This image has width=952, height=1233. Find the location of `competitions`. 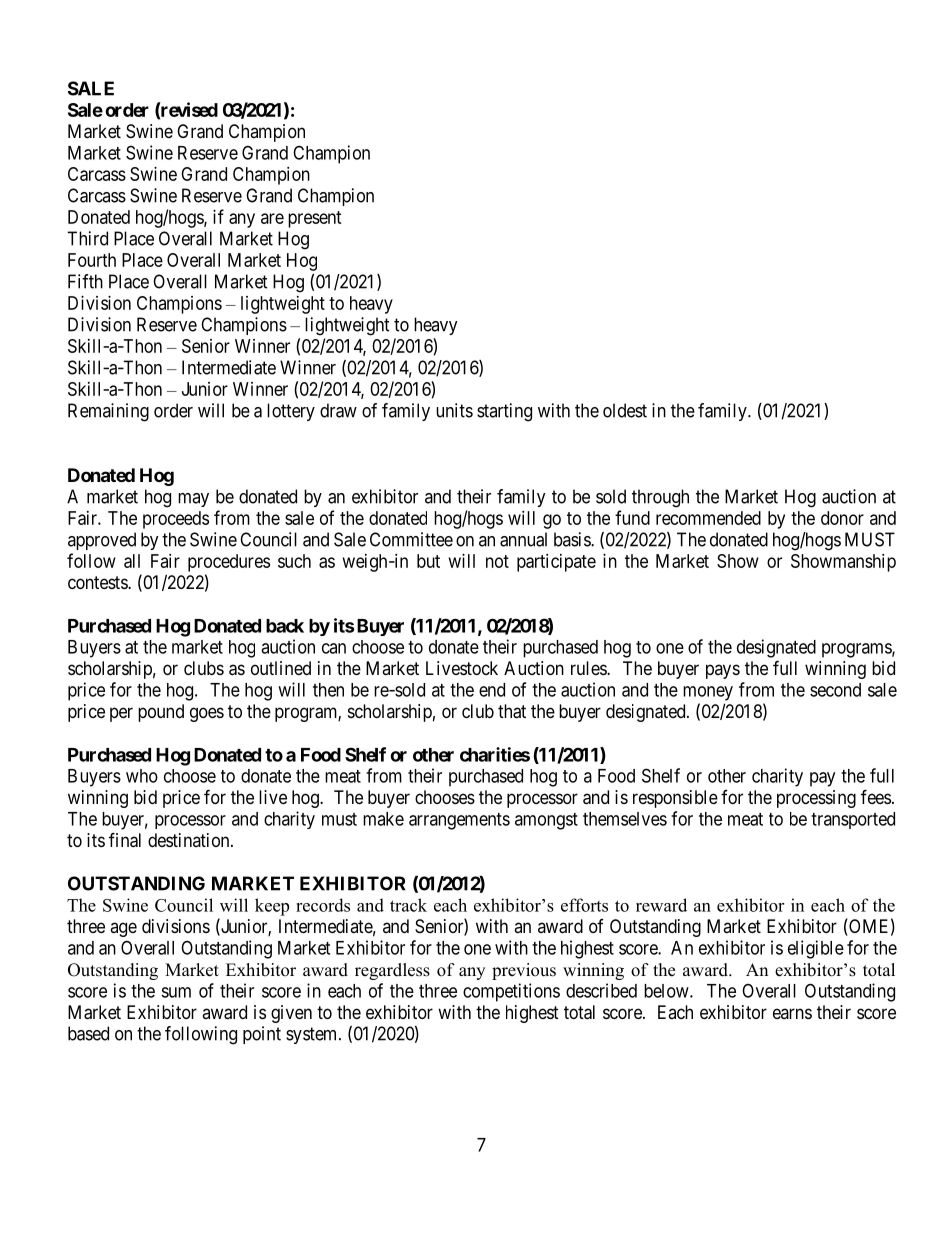

competitions is located at coordinates (511, 992).
